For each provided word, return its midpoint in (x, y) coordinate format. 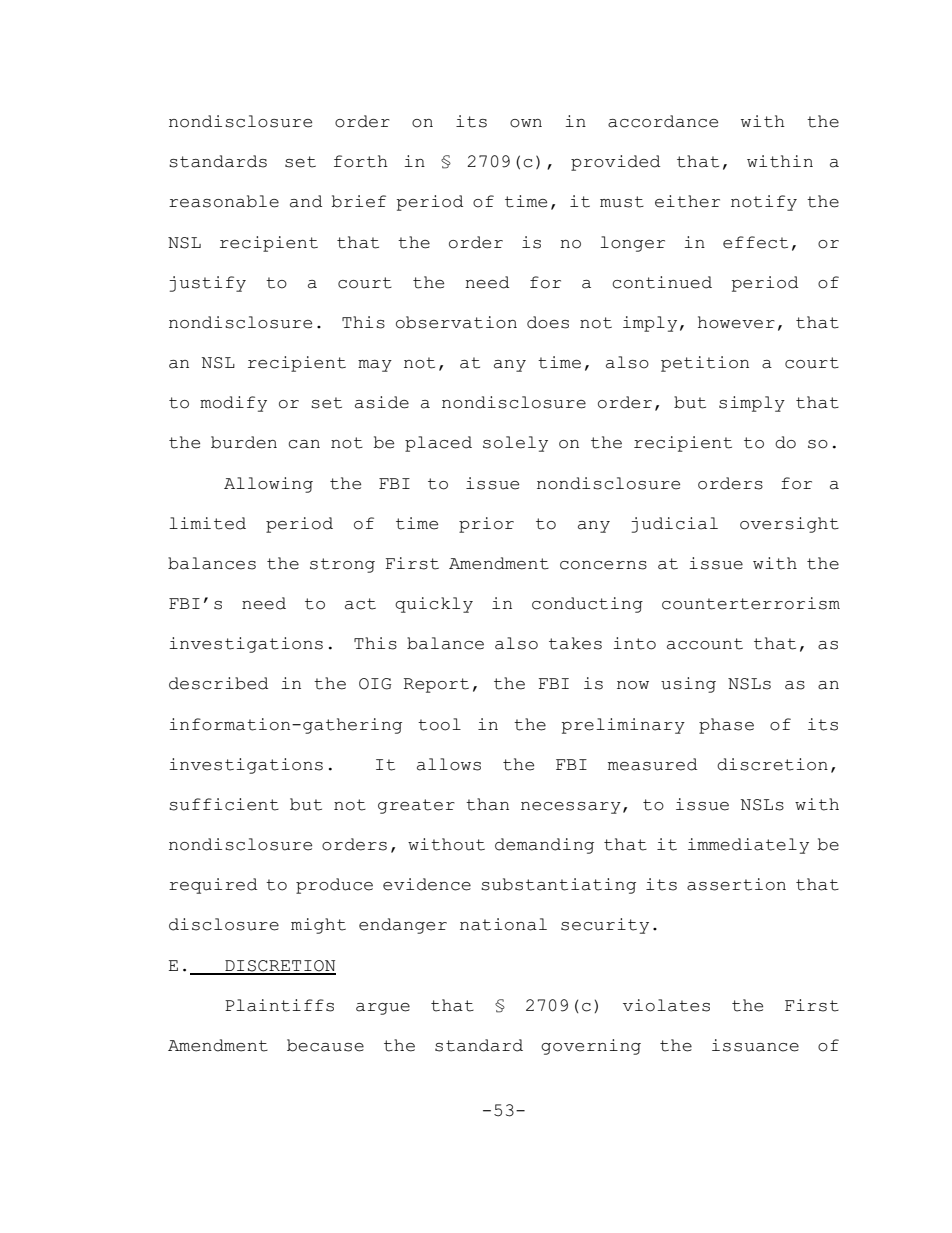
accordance (663, 121)
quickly (434, 605)
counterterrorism (751, 603)
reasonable (224, 201)
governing (591, 1047)
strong (342, 565)
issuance (755, 1045)
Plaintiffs (279, 1005)
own (526, 123)
